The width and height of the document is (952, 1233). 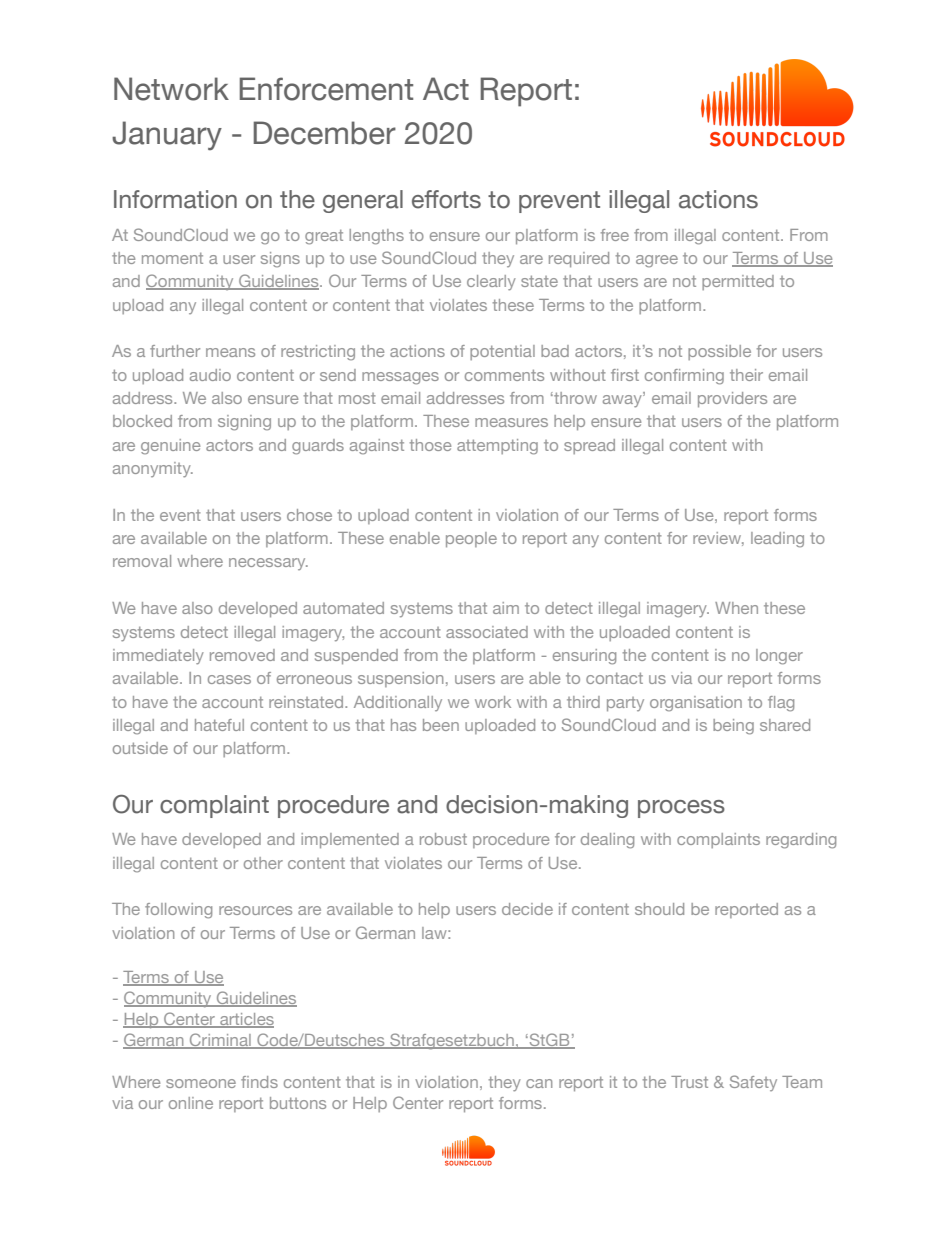 What do you see at coordinates (244, 423) in the document?
I see `signing` at bounding box center [244, 423].
